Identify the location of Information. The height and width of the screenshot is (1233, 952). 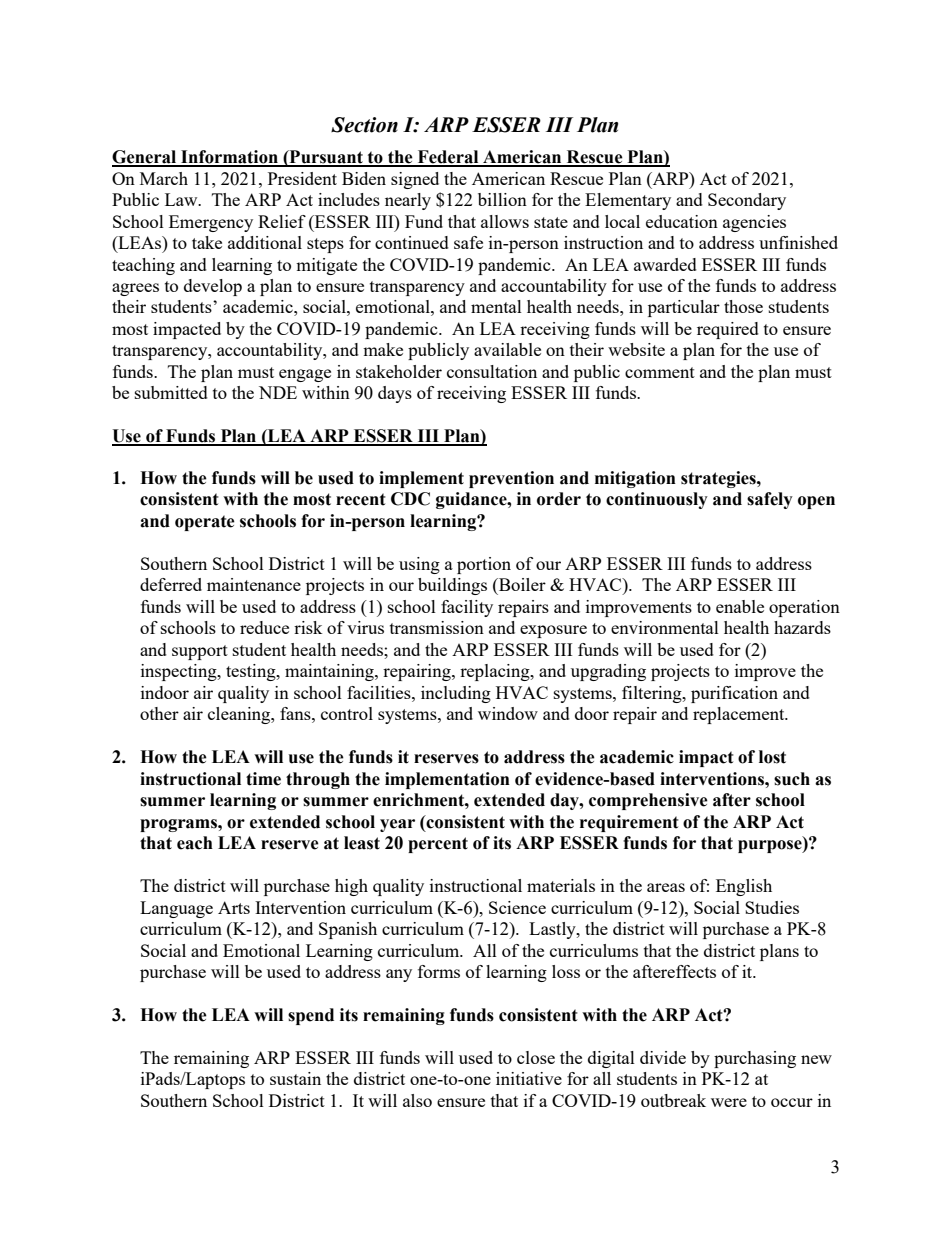
(229, 158).
